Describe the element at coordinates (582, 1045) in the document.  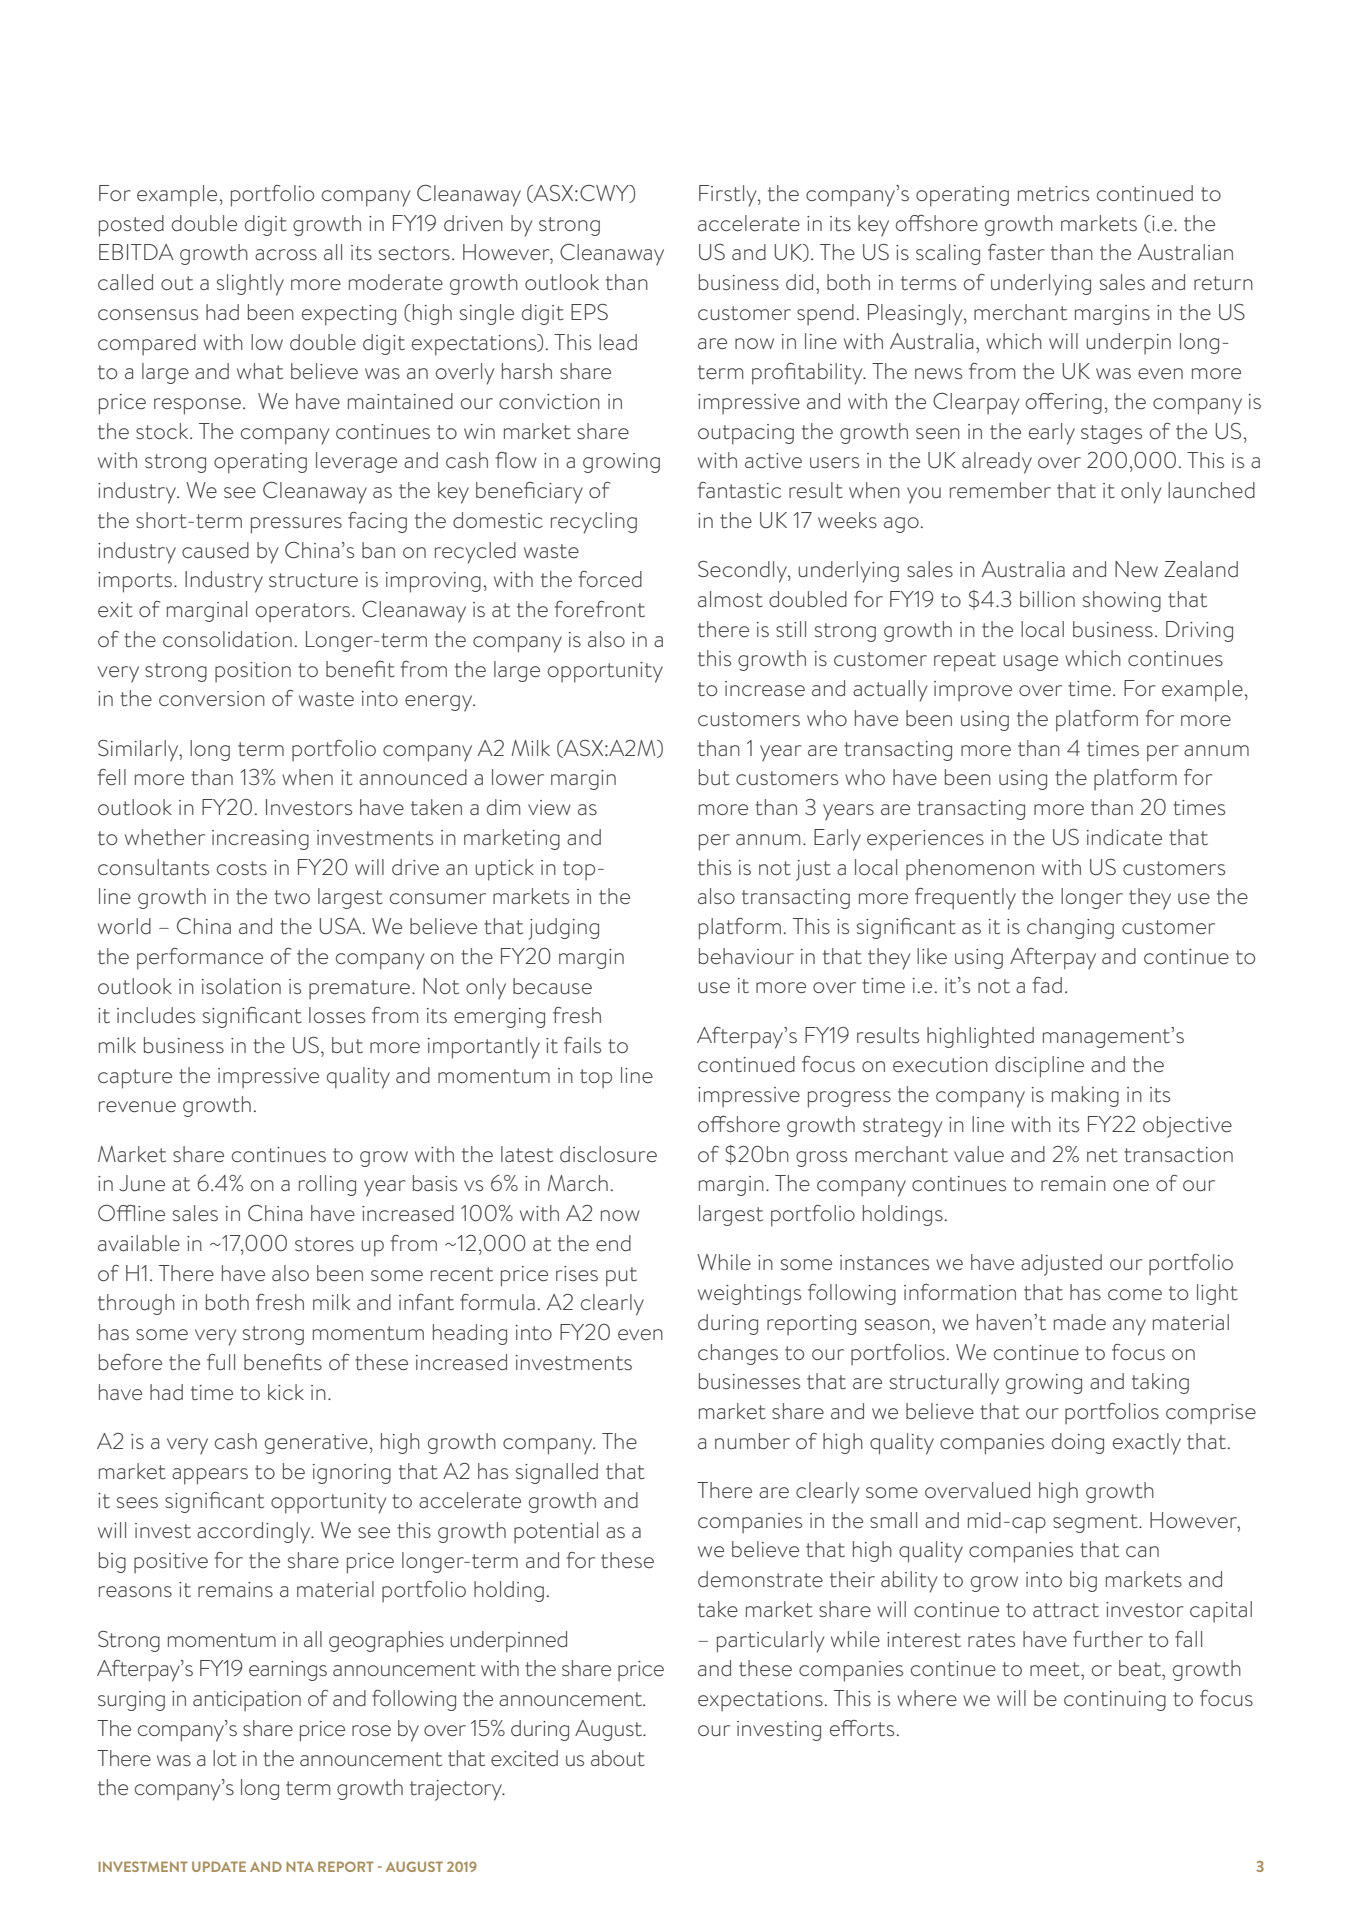
I see `fails` at that location.
